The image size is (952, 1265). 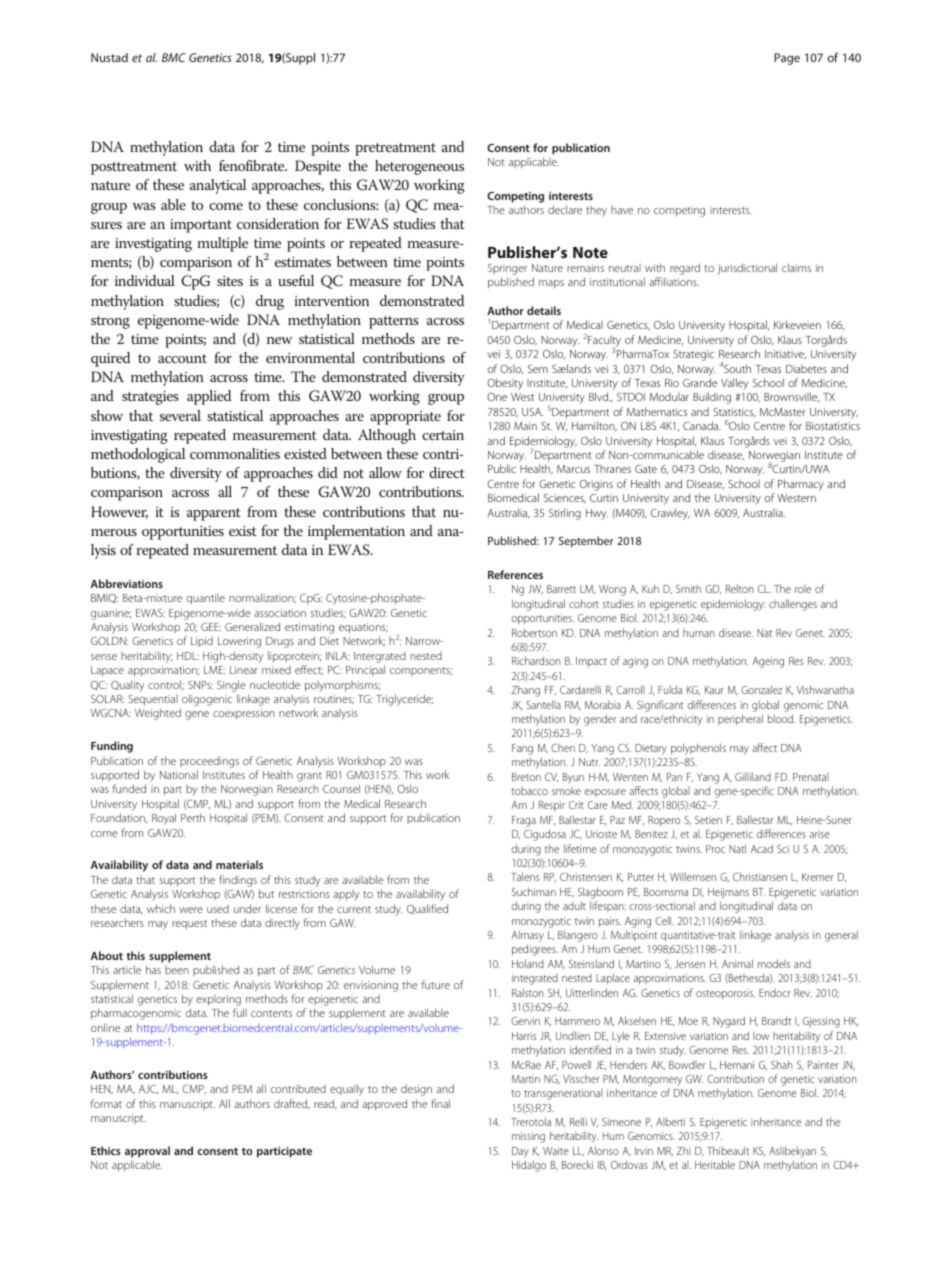 What do you see at coordinates (440, 1103) in the screenshot?
I see `final` at bounding box center [440, 1103].
